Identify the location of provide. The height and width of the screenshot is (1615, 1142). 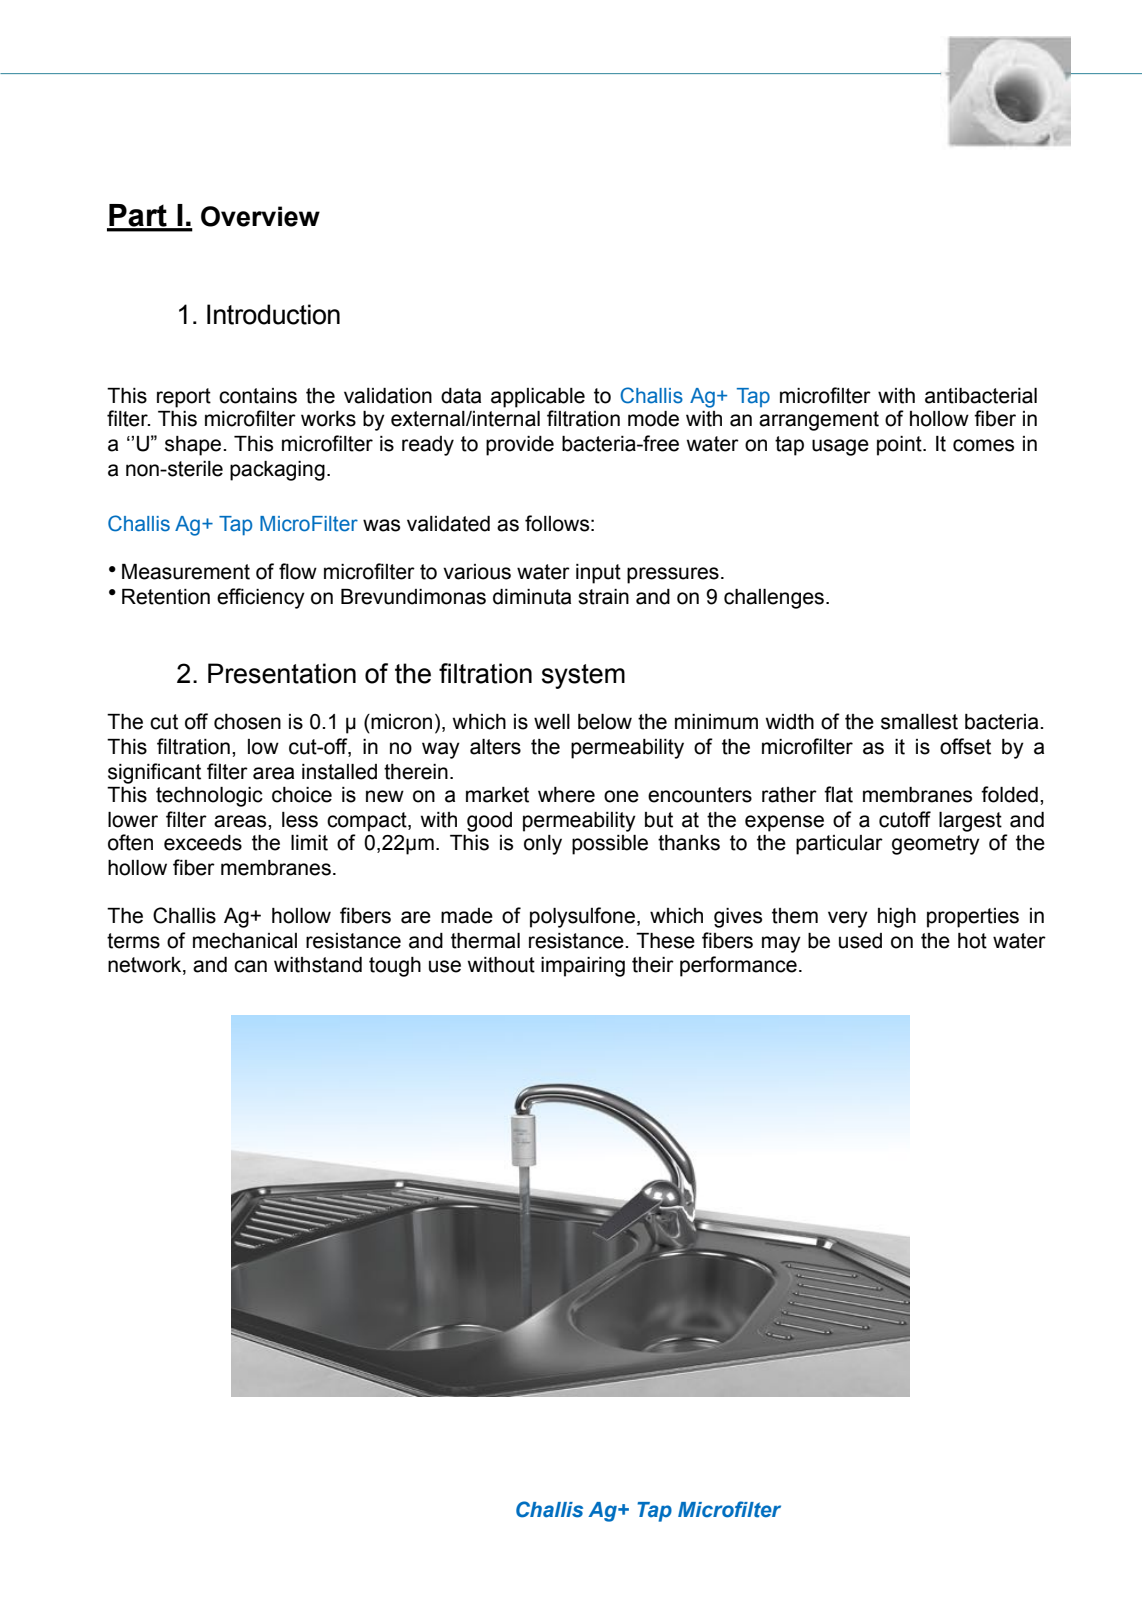
(520, 446).
